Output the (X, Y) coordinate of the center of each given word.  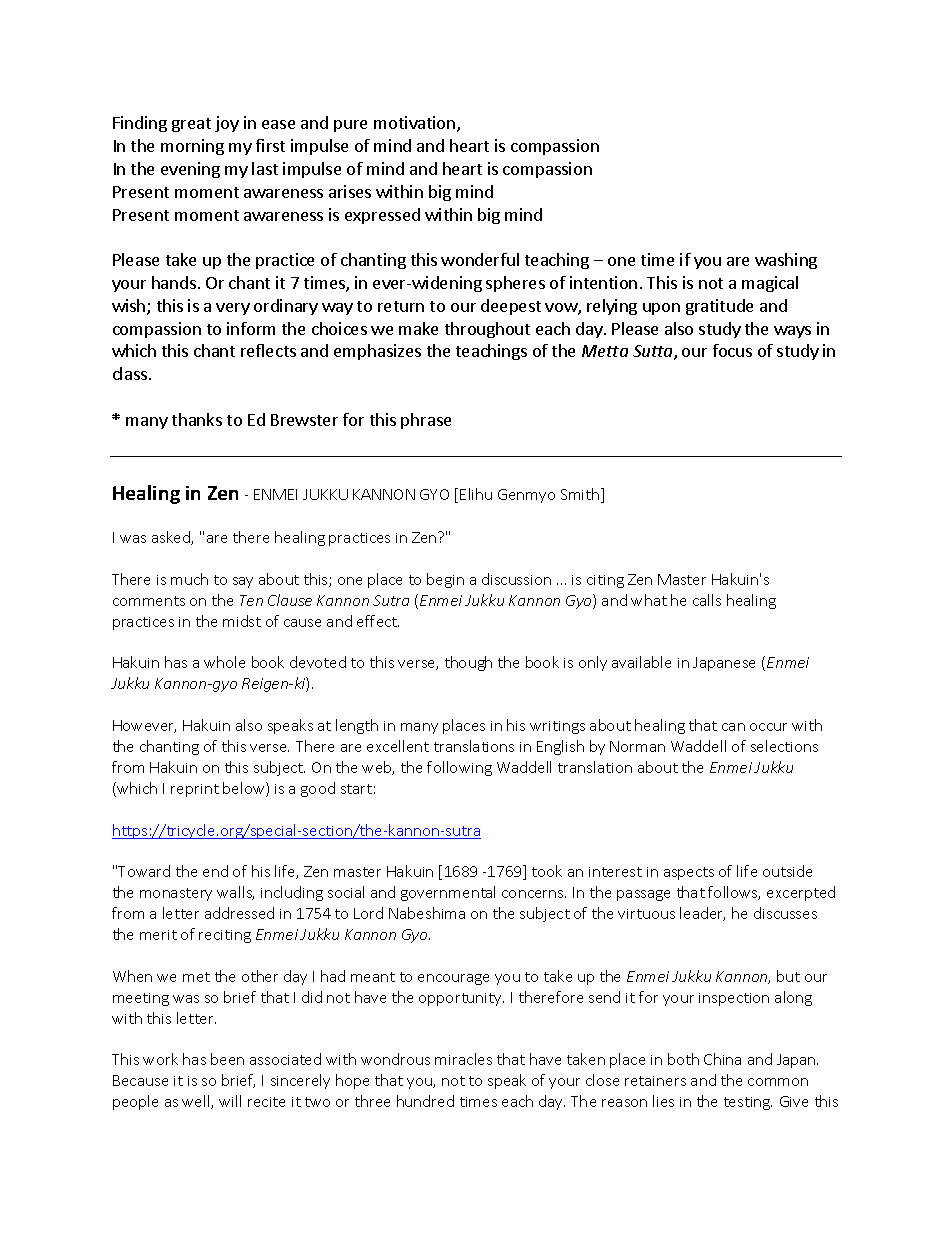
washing (786, 261)
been (227, 1059)
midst (242, 621)
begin (445, 580)
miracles (463, 1059)
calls (707, 600)
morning (192, 147)
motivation (416, 124)
